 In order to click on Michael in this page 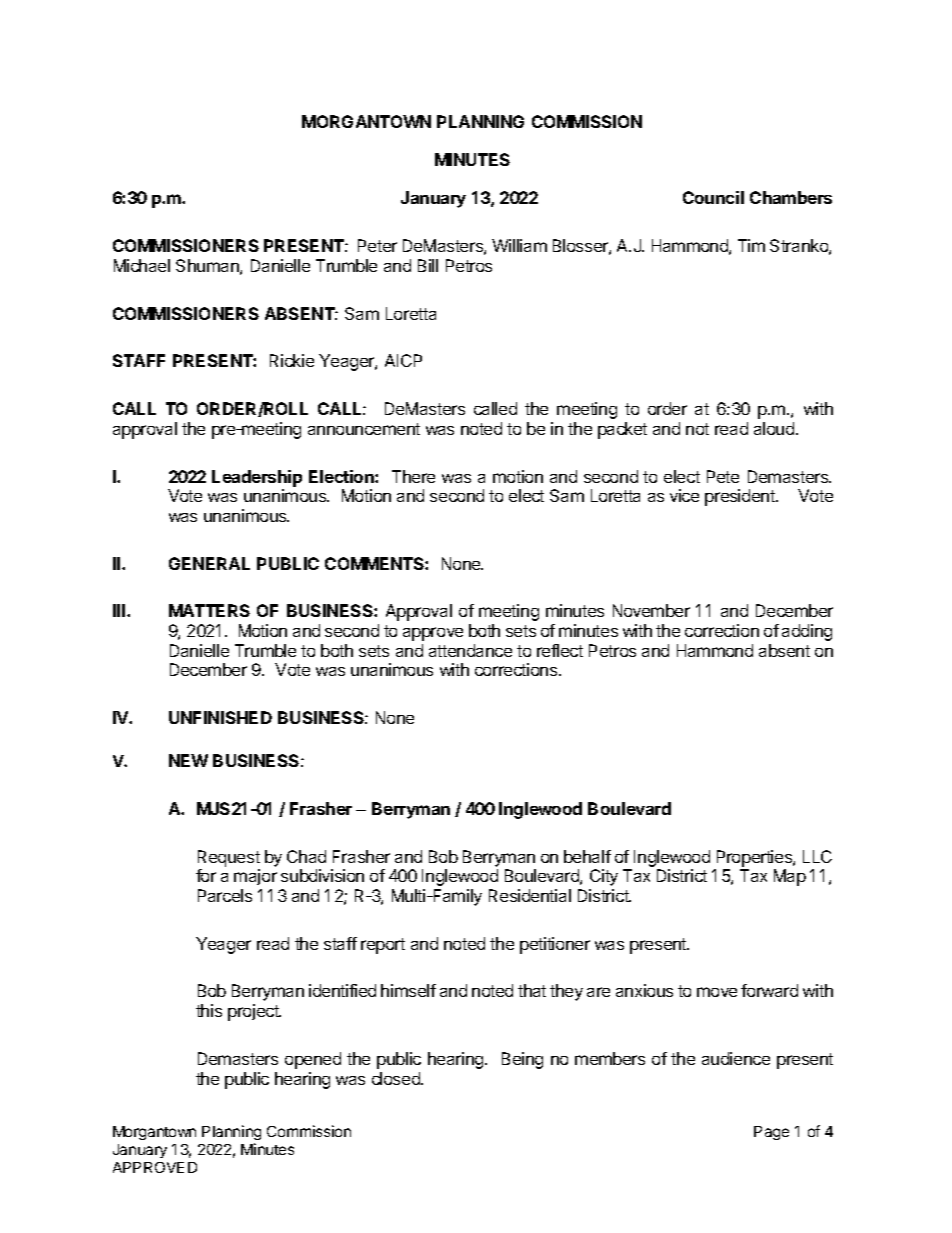, I will do `click(142, 265)`.
